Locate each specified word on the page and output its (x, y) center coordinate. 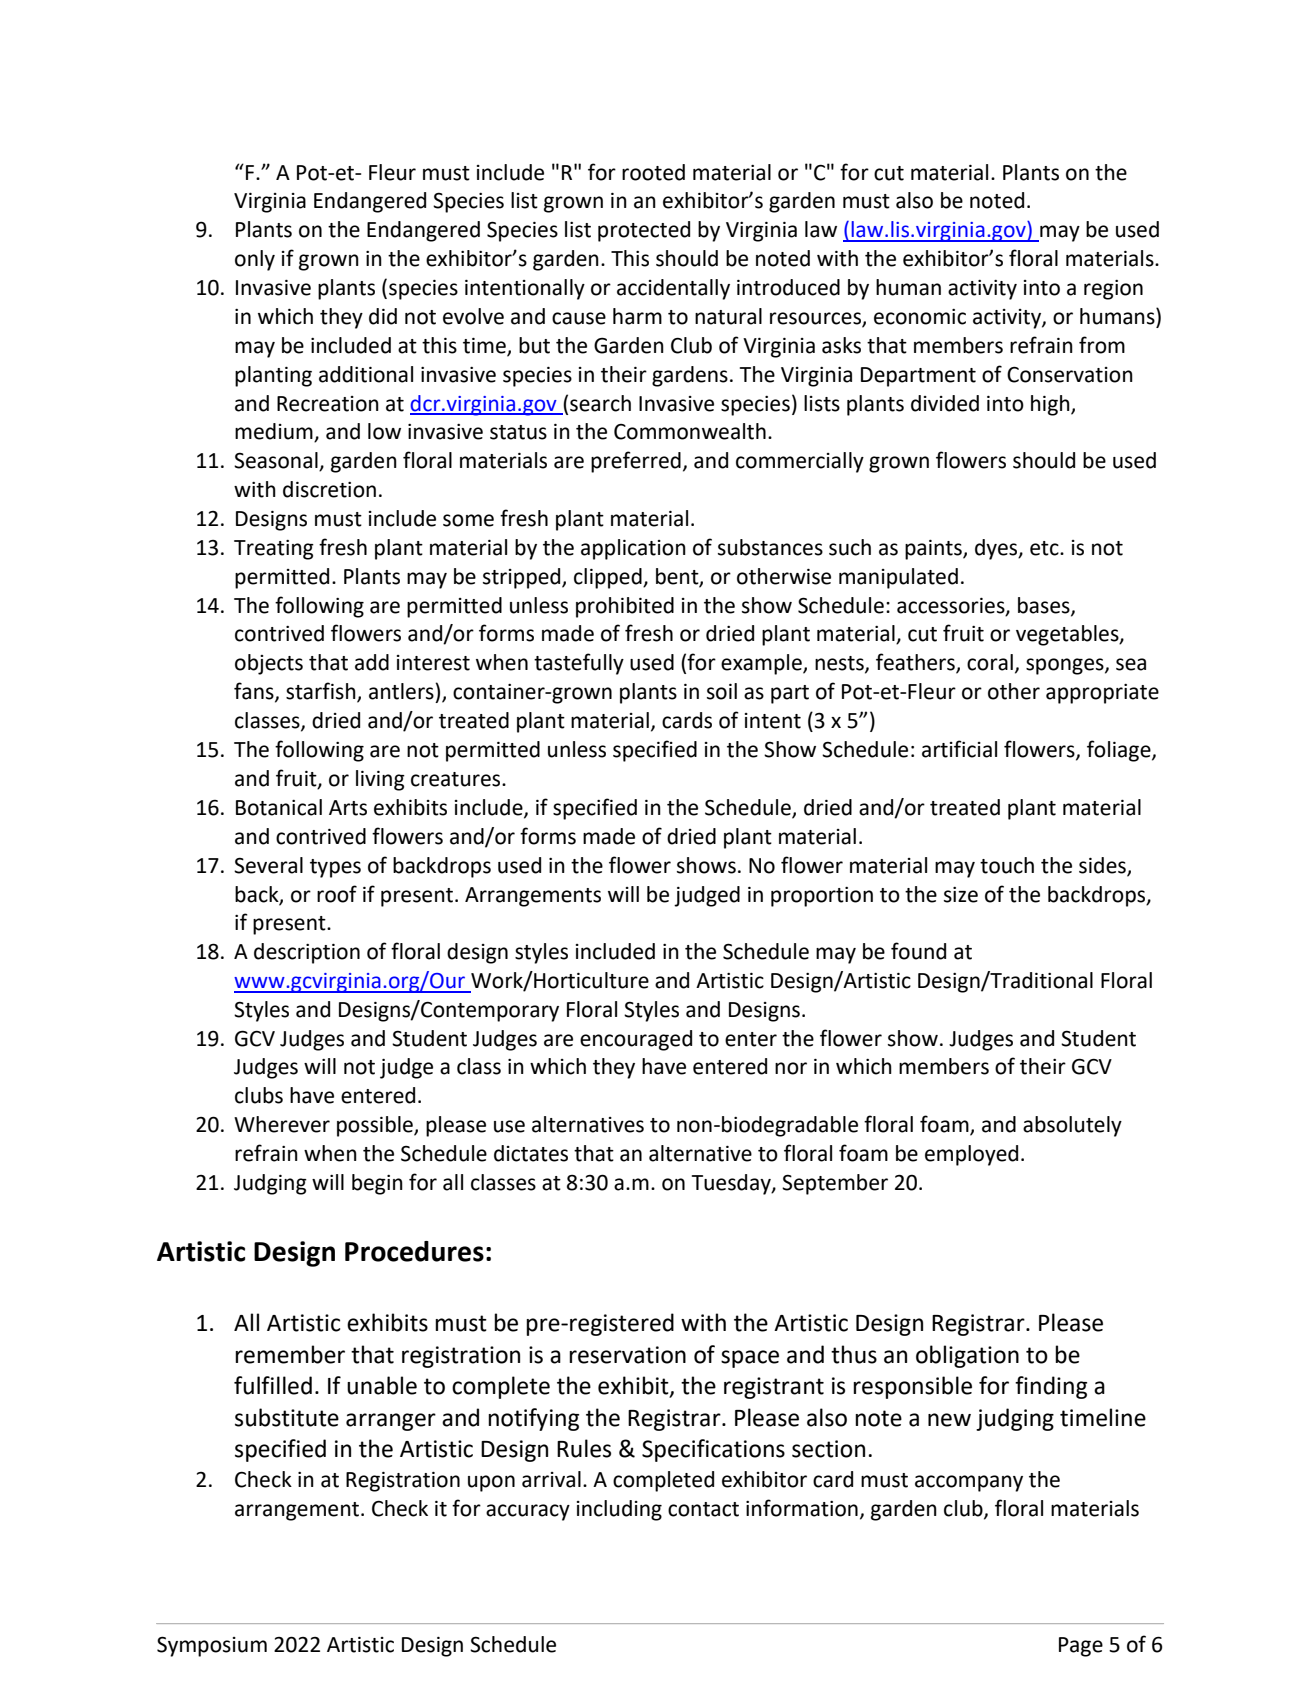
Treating (274, 550)
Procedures (414, 1251)
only (255, 260)
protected (644, 231)
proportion (822, 897)
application (633, 549)
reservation (627, 1355)
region (1113, 290)
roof (337, 894)
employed (971, 1155)
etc (1045, 548)
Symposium (212, 1646)
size (961, 895)
